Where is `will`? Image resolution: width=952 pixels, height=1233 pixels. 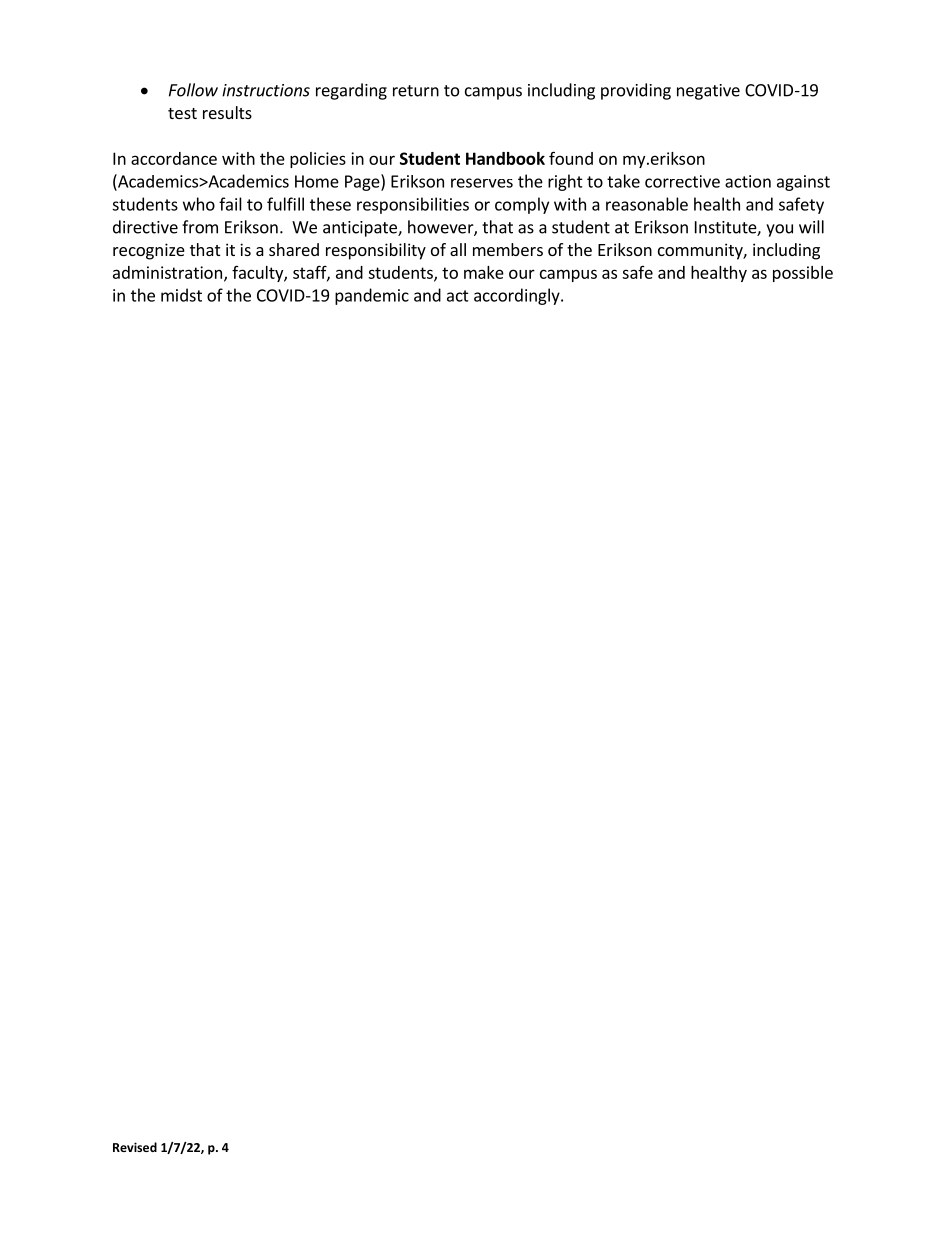 will is located at coordinates (811, 227).
